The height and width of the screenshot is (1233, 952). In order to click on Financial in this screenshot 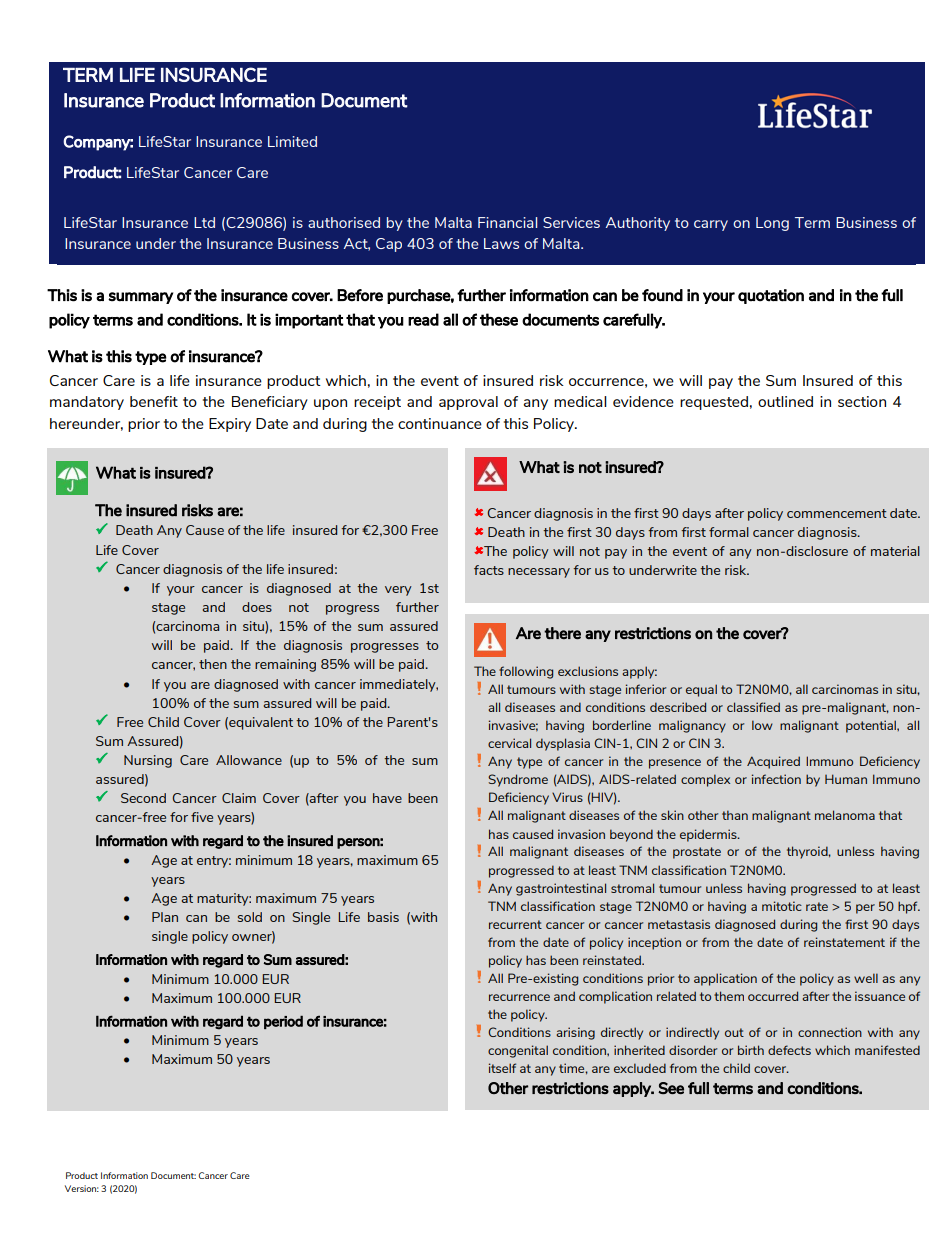, I will do `click(507, 222)`.
